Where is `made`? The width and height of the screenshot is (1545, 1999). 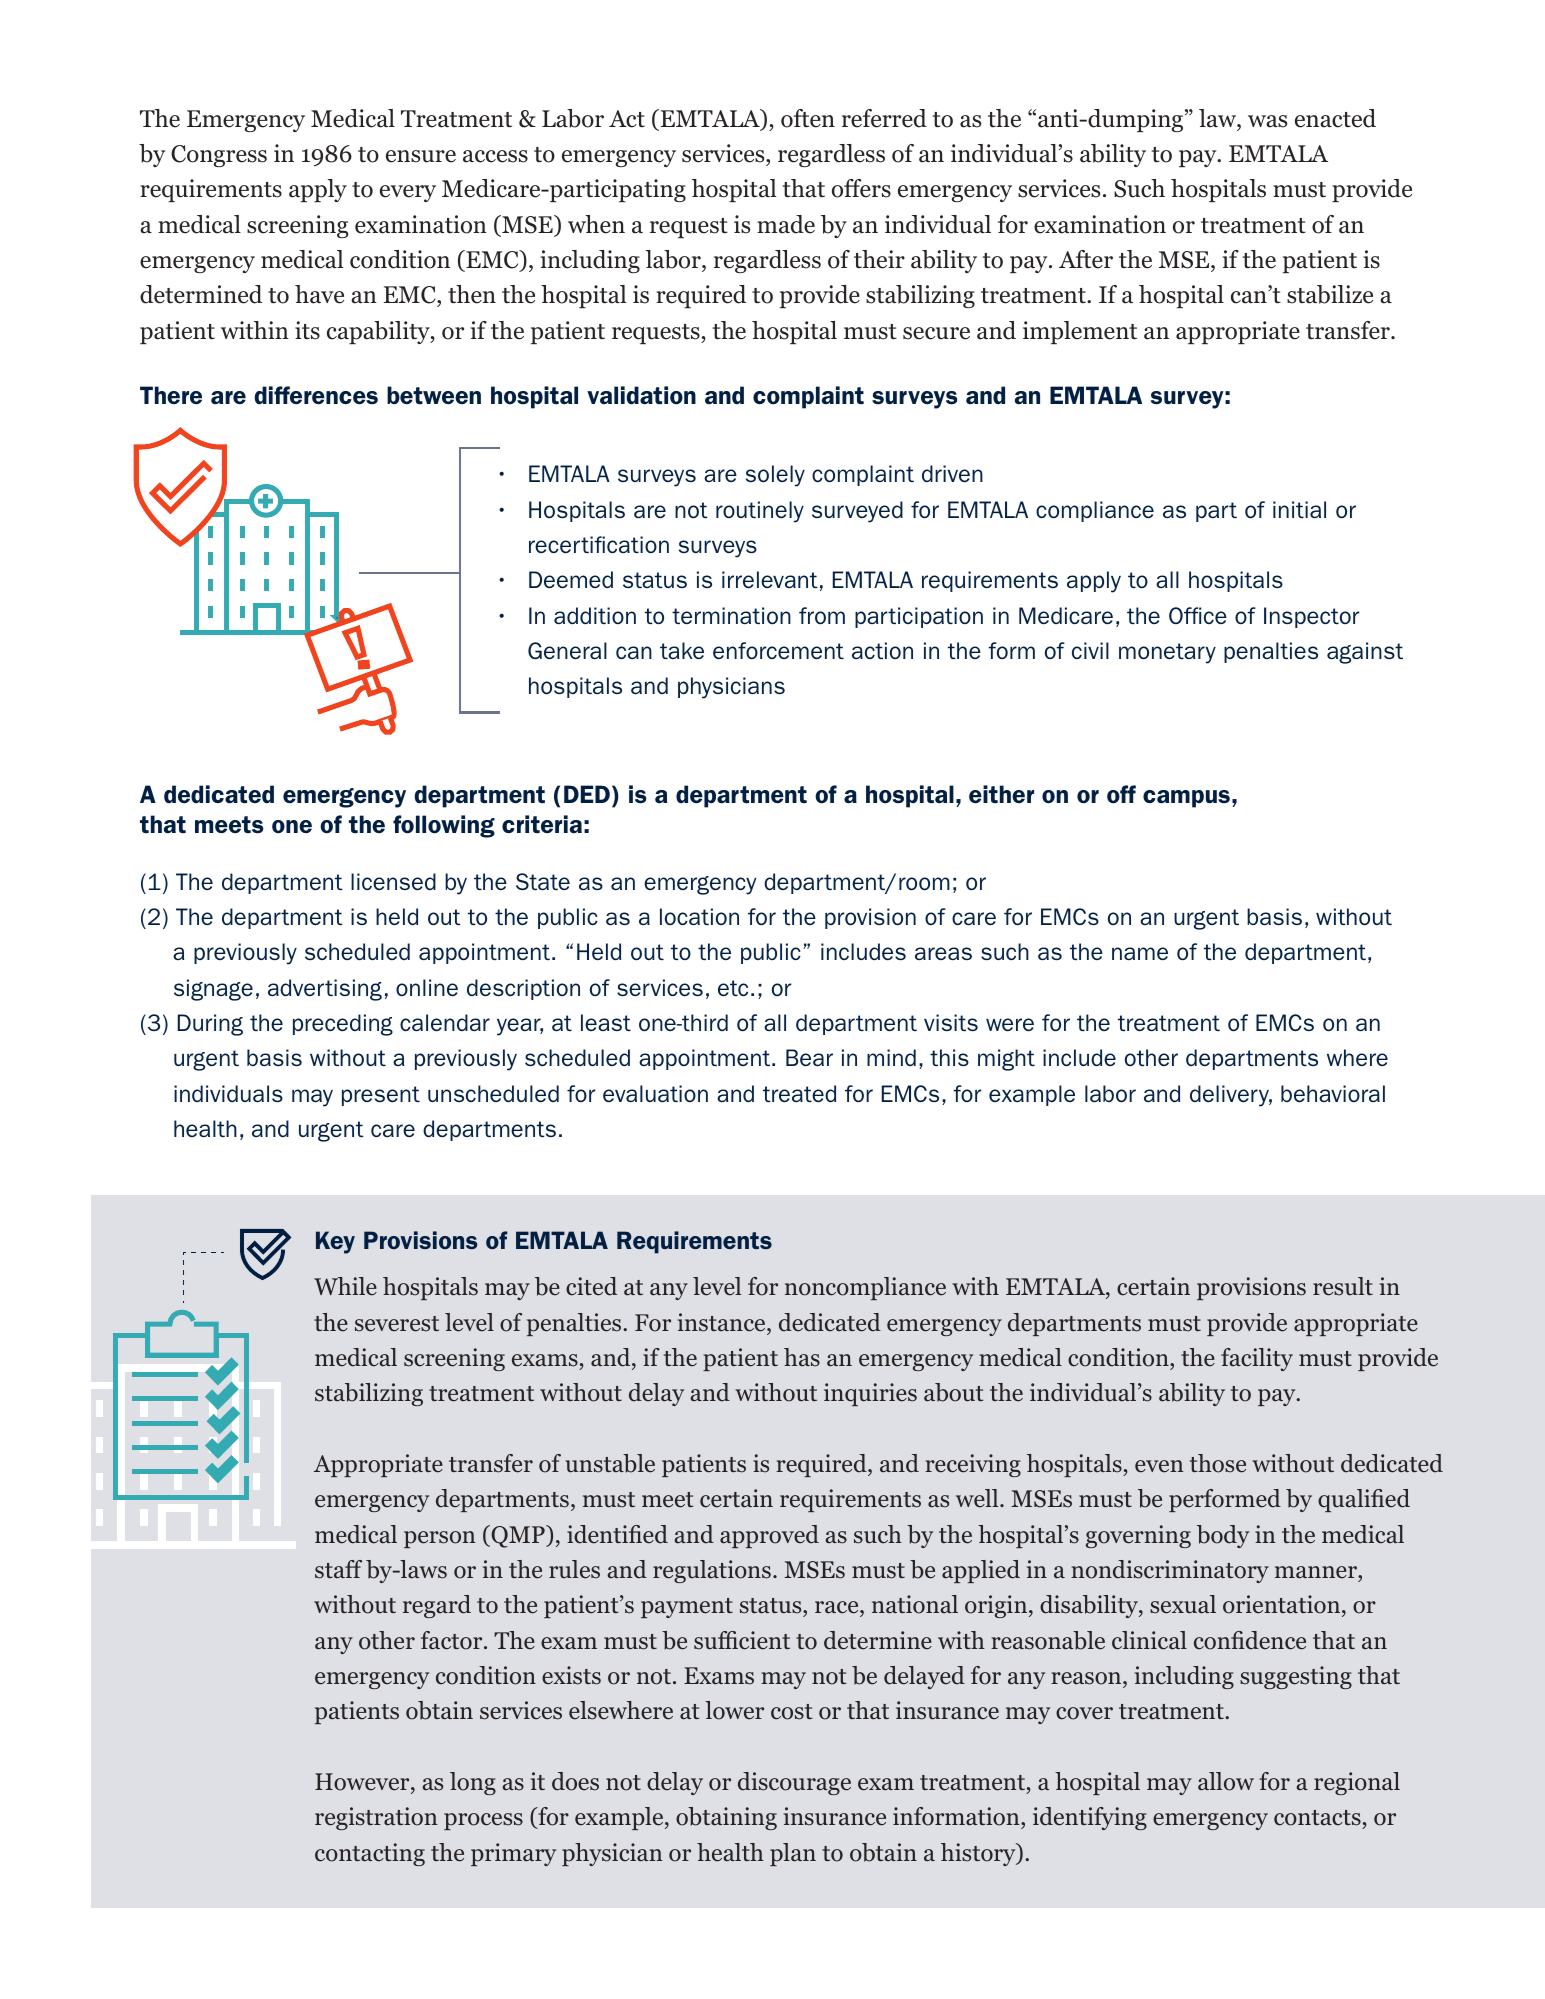 made is located at coordinates (786, 224).
